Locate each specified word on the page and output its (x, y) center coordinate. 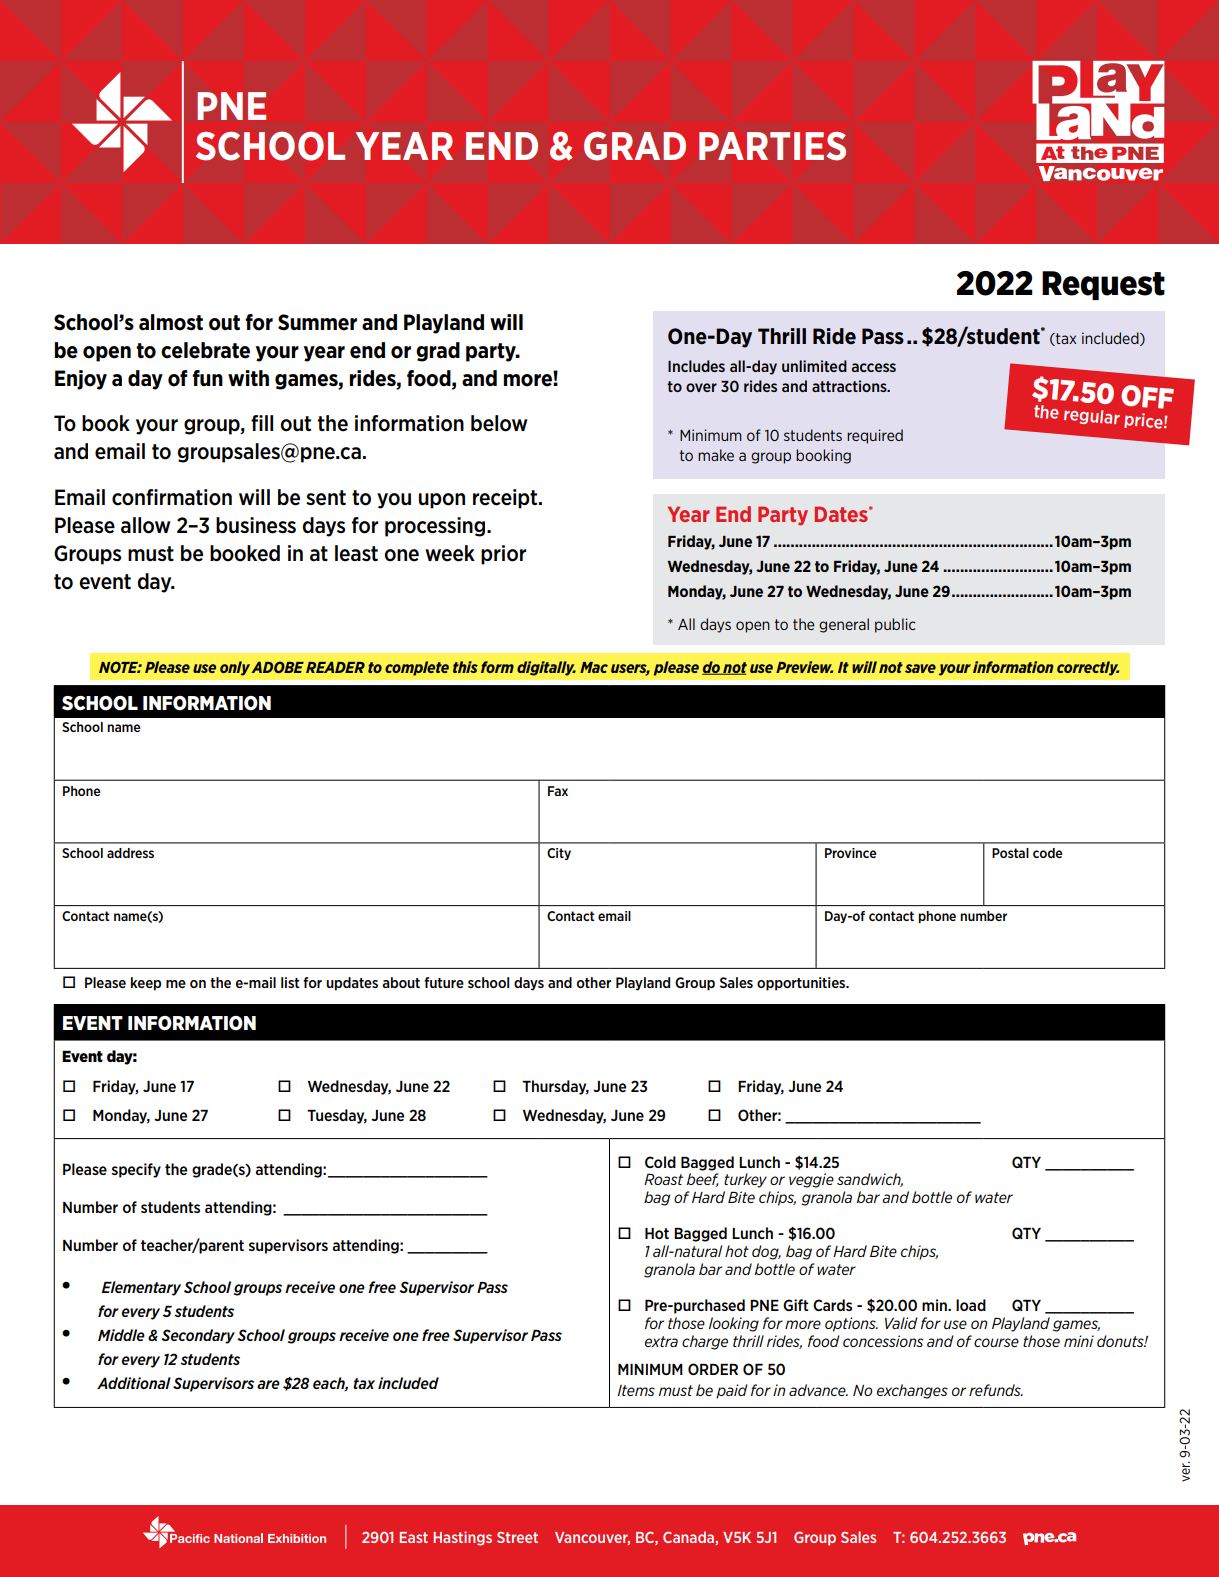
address (130, 853)
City (559, 854)
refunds (996, 1390)
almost (171, 322)
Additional (134, 1383)
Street (517, 1537)
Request (1103, 285)
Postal (1010, 853)
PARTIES (772, 146)
